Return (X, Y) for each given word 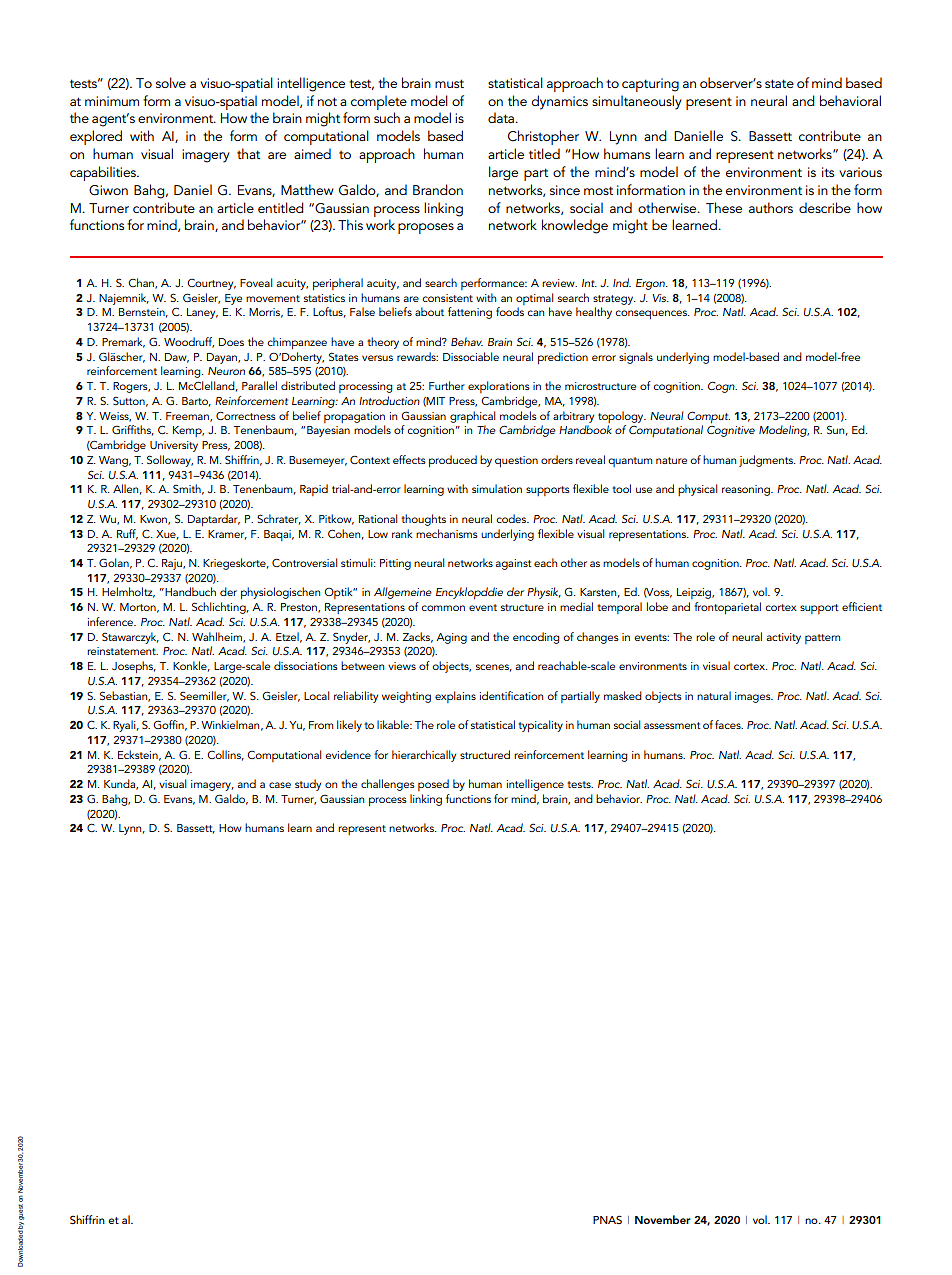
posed (433, 785)
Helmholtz (128, 592)
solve (171, 82)
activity (784, 638)
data (502, 117)
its (828, 172)
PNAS (607, 1219)
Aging (451, 638)
